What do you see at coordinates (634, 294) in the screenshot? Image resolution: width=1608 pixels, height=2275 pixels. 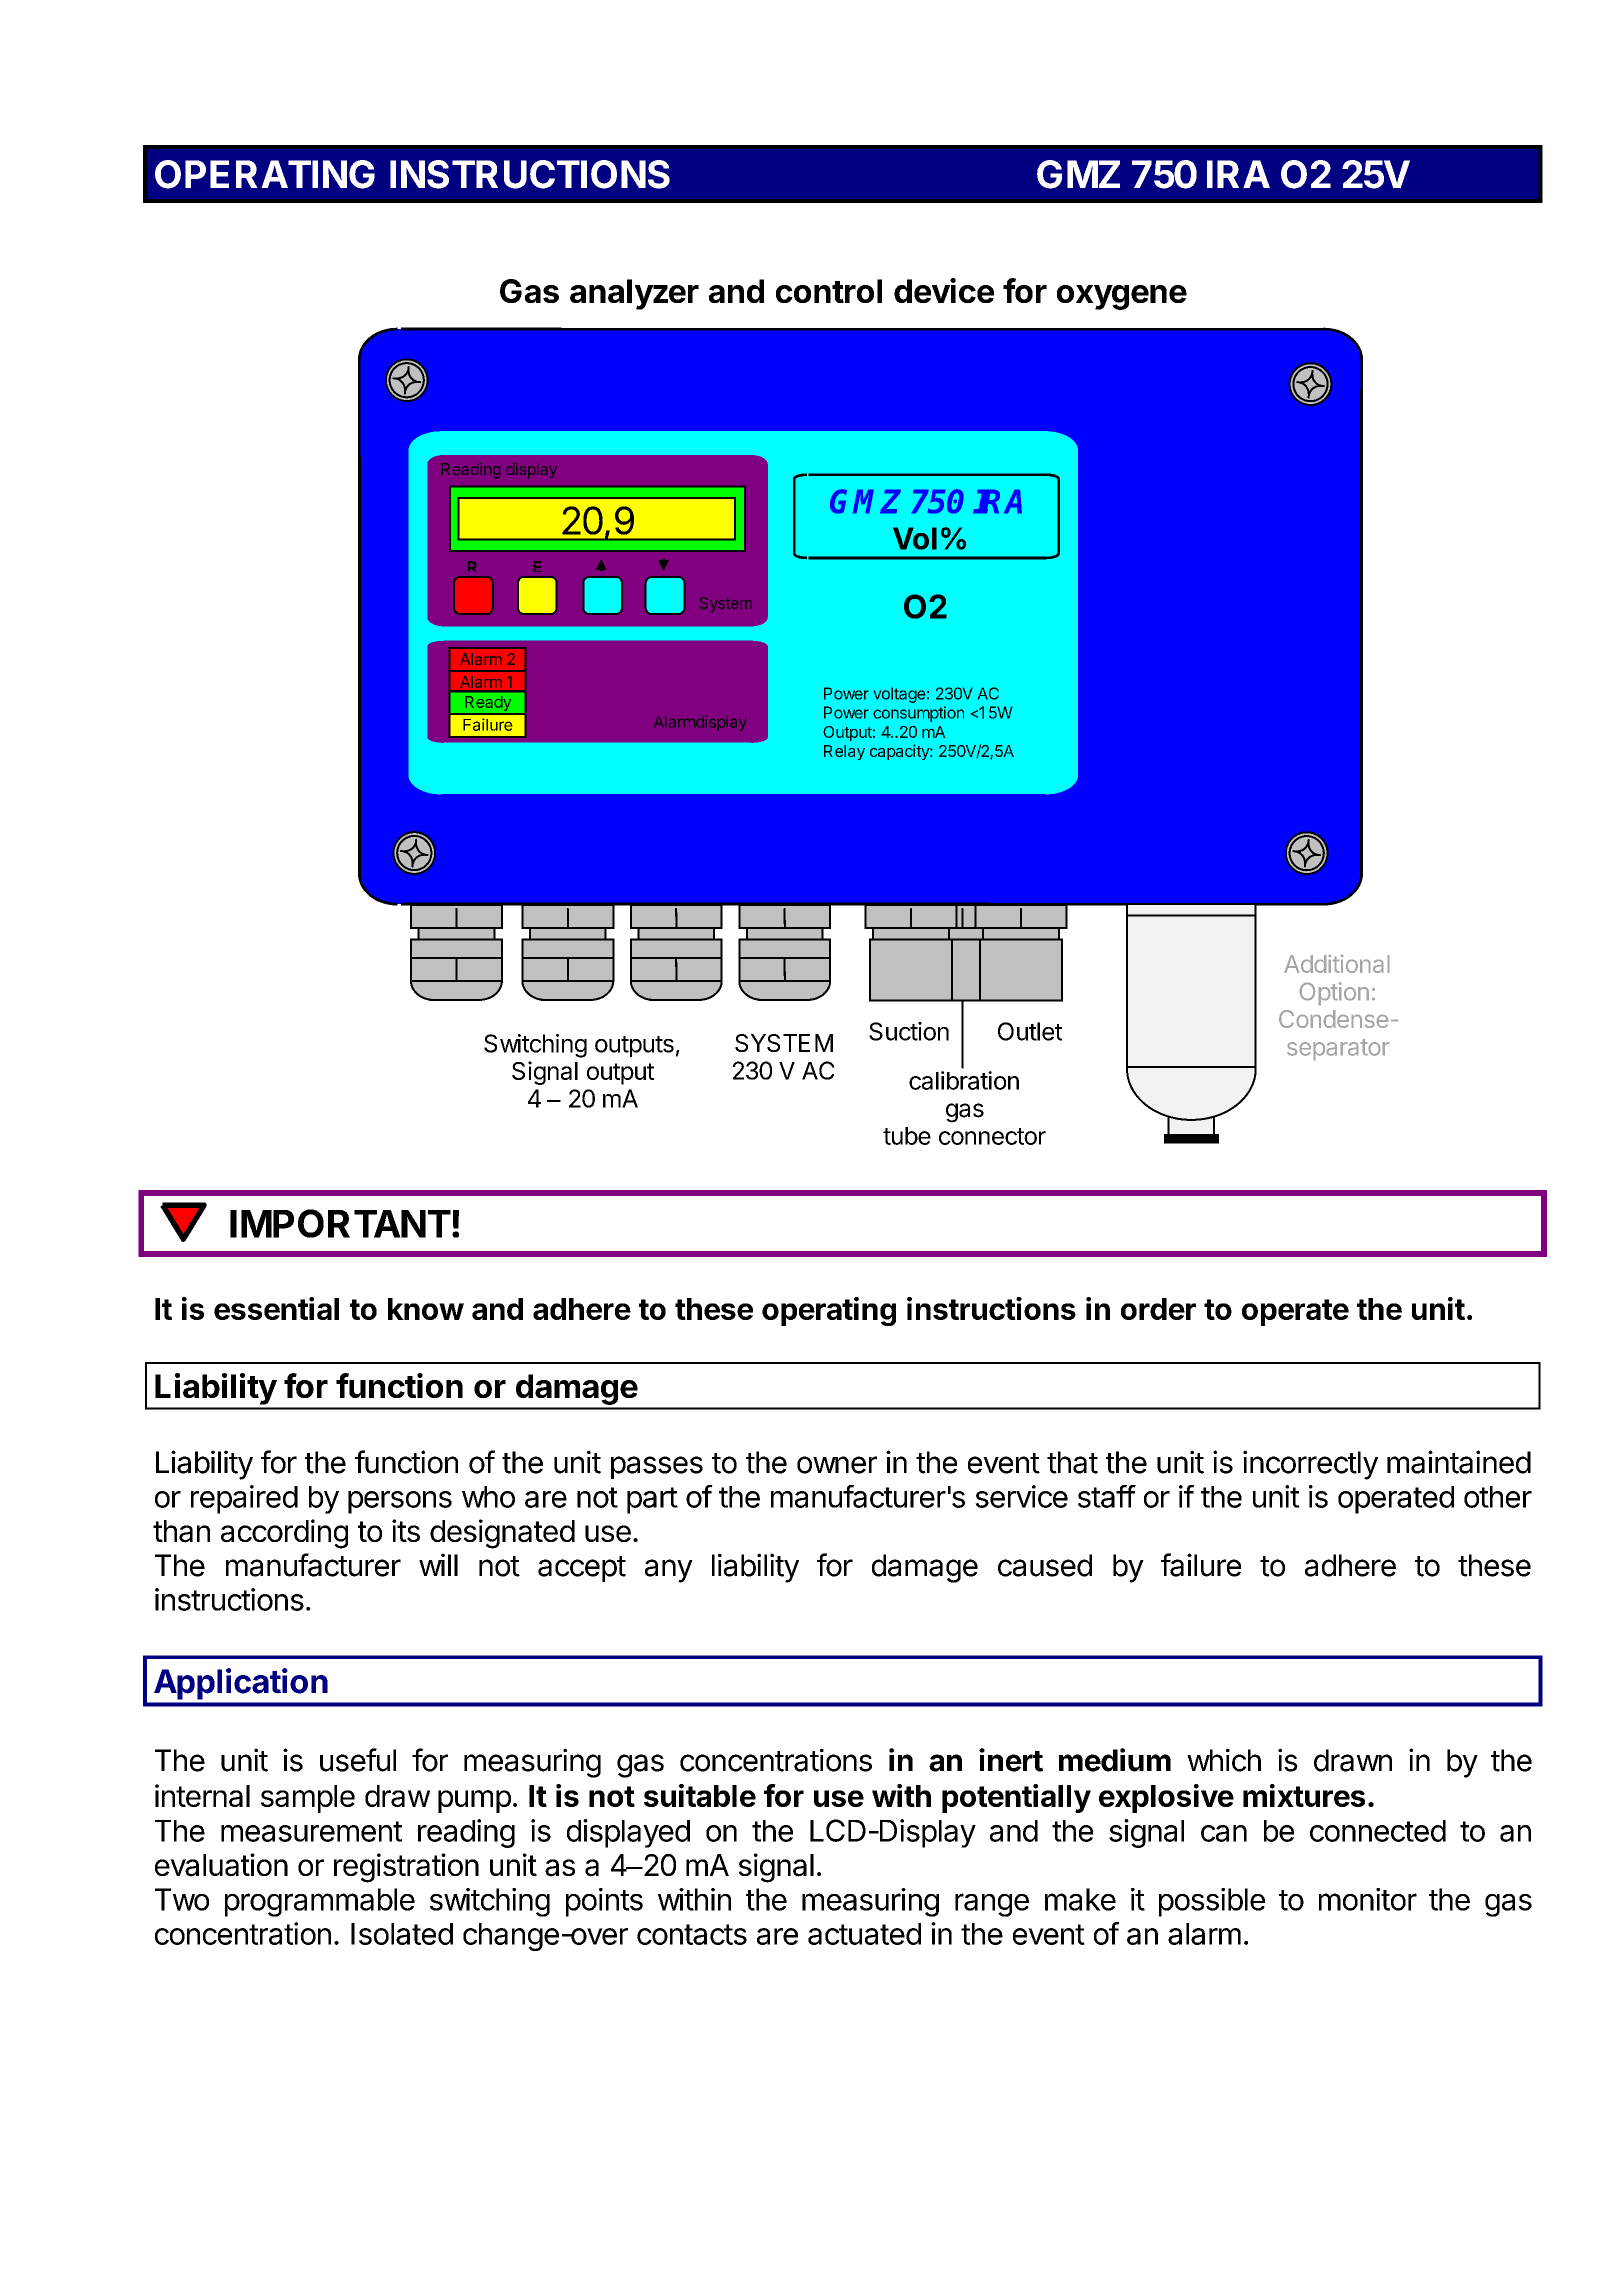 I see `analyzer` at bounding box center [634, 294].
